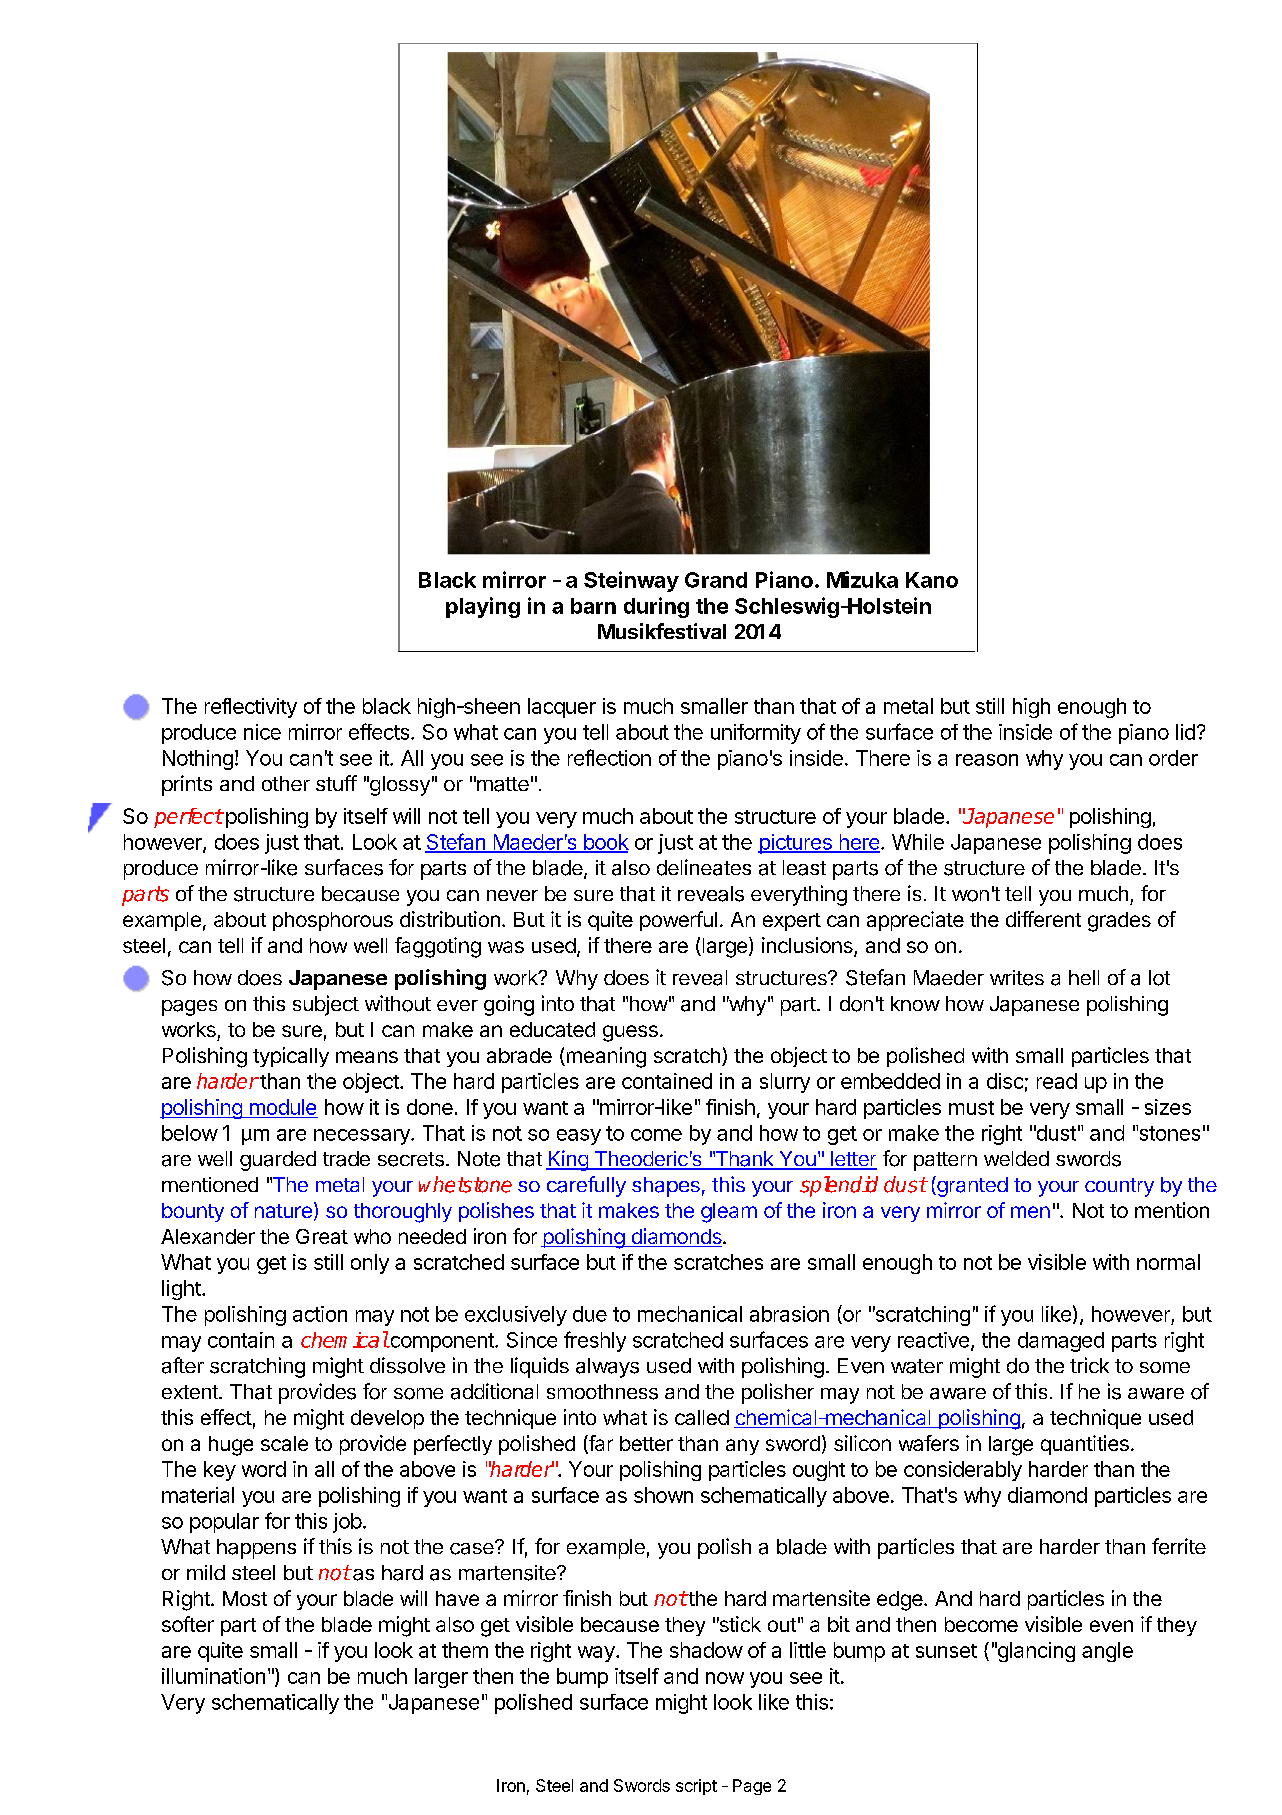 The image size is (1282, 1815). What do you see at coordinates (326, 1005) in the page?
I see `subject` at bounding box center [326, 1005].
